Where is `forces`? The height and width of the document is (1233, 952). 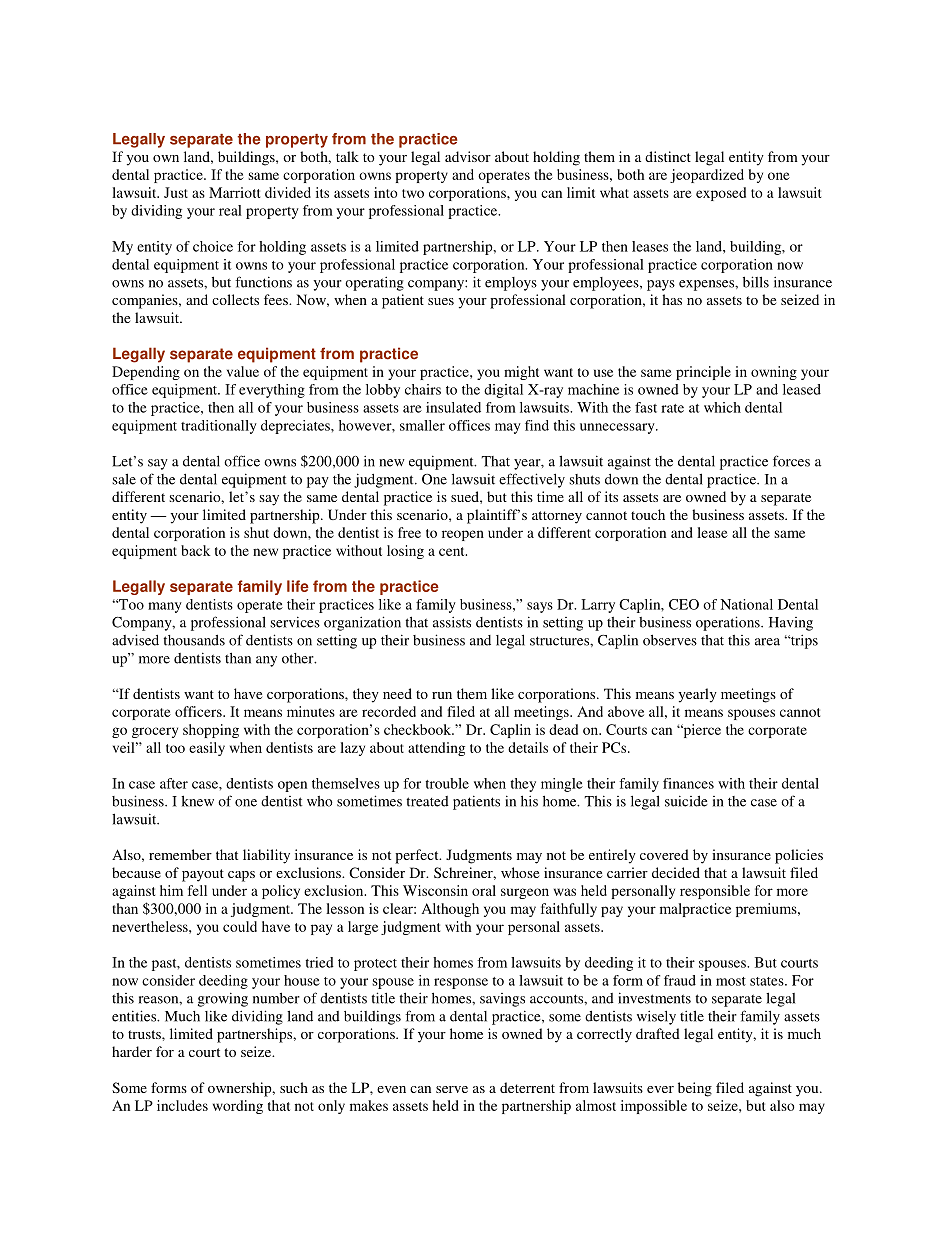
forces is located at coordinates (791, 461).
